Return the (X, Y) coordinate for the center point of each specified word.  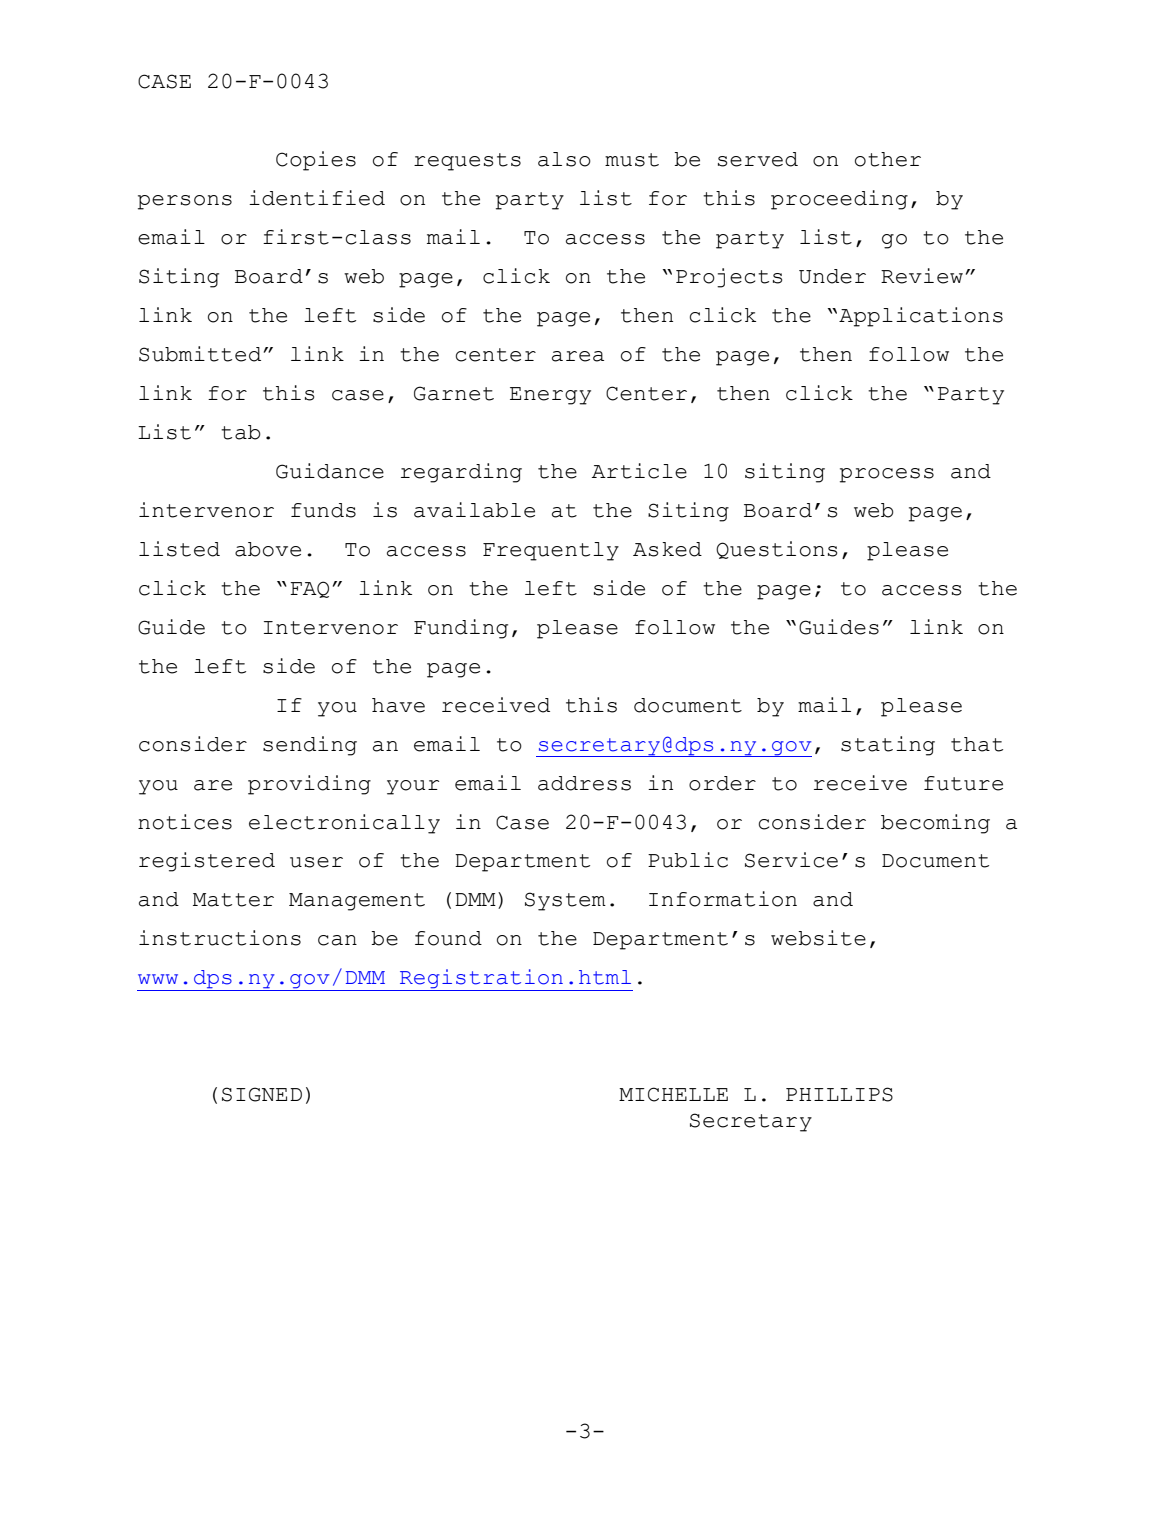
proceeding (839, 200)
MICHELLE (673, 1094)
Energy (550, 396)
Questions (776, 550)
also (564, 159)
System (565, 901)
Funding (461, 629)
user (316, 862)
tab (241, 432)
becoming (935, 824)
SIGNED (262, 1094)
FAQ (309, 589)
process (887, 475)
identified (317, 198)
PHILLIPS (839, 1094)
